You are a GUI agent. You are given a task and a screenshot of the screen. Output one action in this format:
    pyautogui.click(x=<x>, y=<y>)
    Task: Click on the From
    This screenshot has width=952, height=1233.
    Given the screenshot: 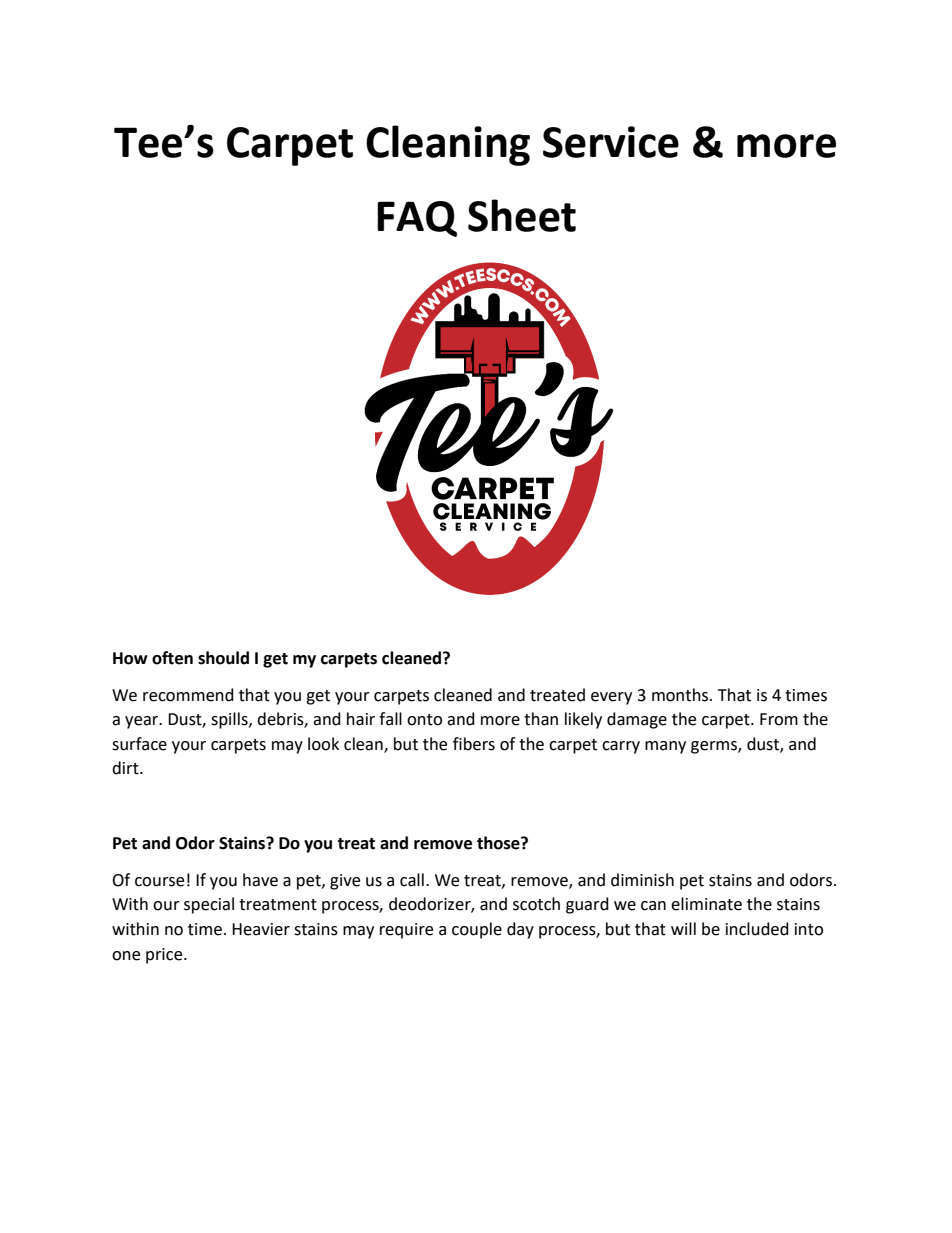 What is the action you would take?
    pyautogui.click(x=779, y=719)
